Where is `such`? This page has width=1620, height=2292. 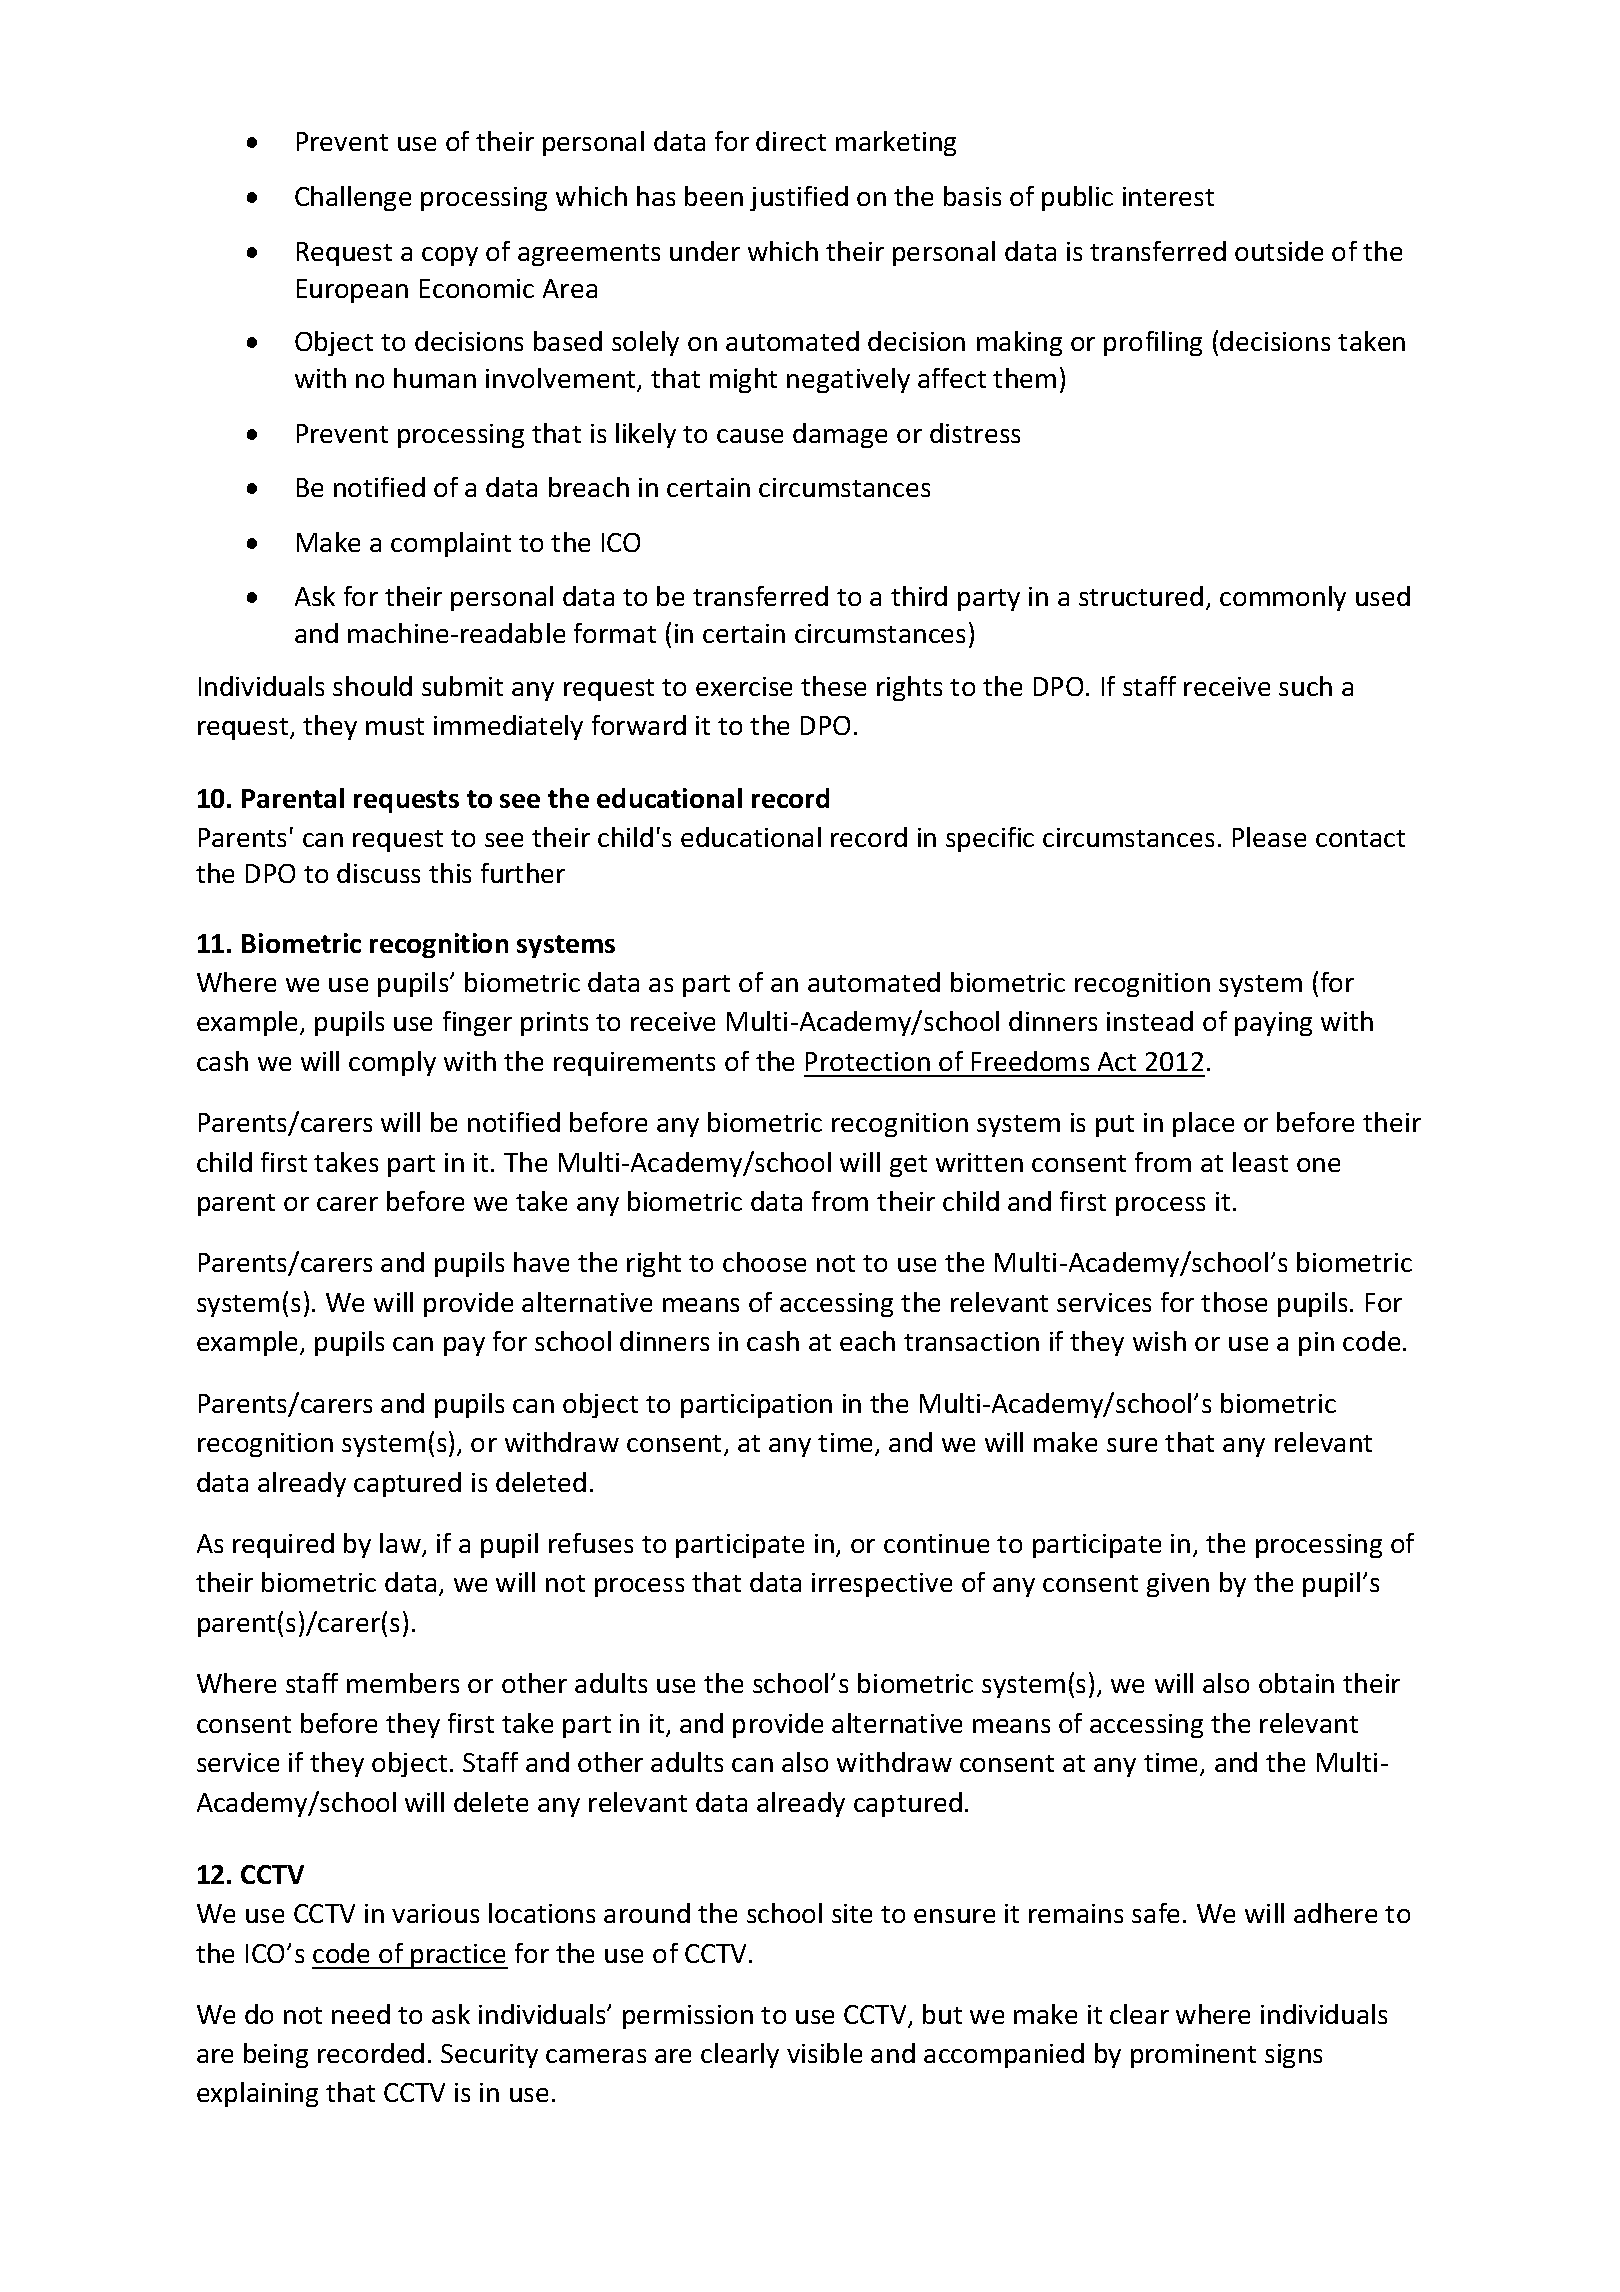
such is located at coordinates (1305, 686).
